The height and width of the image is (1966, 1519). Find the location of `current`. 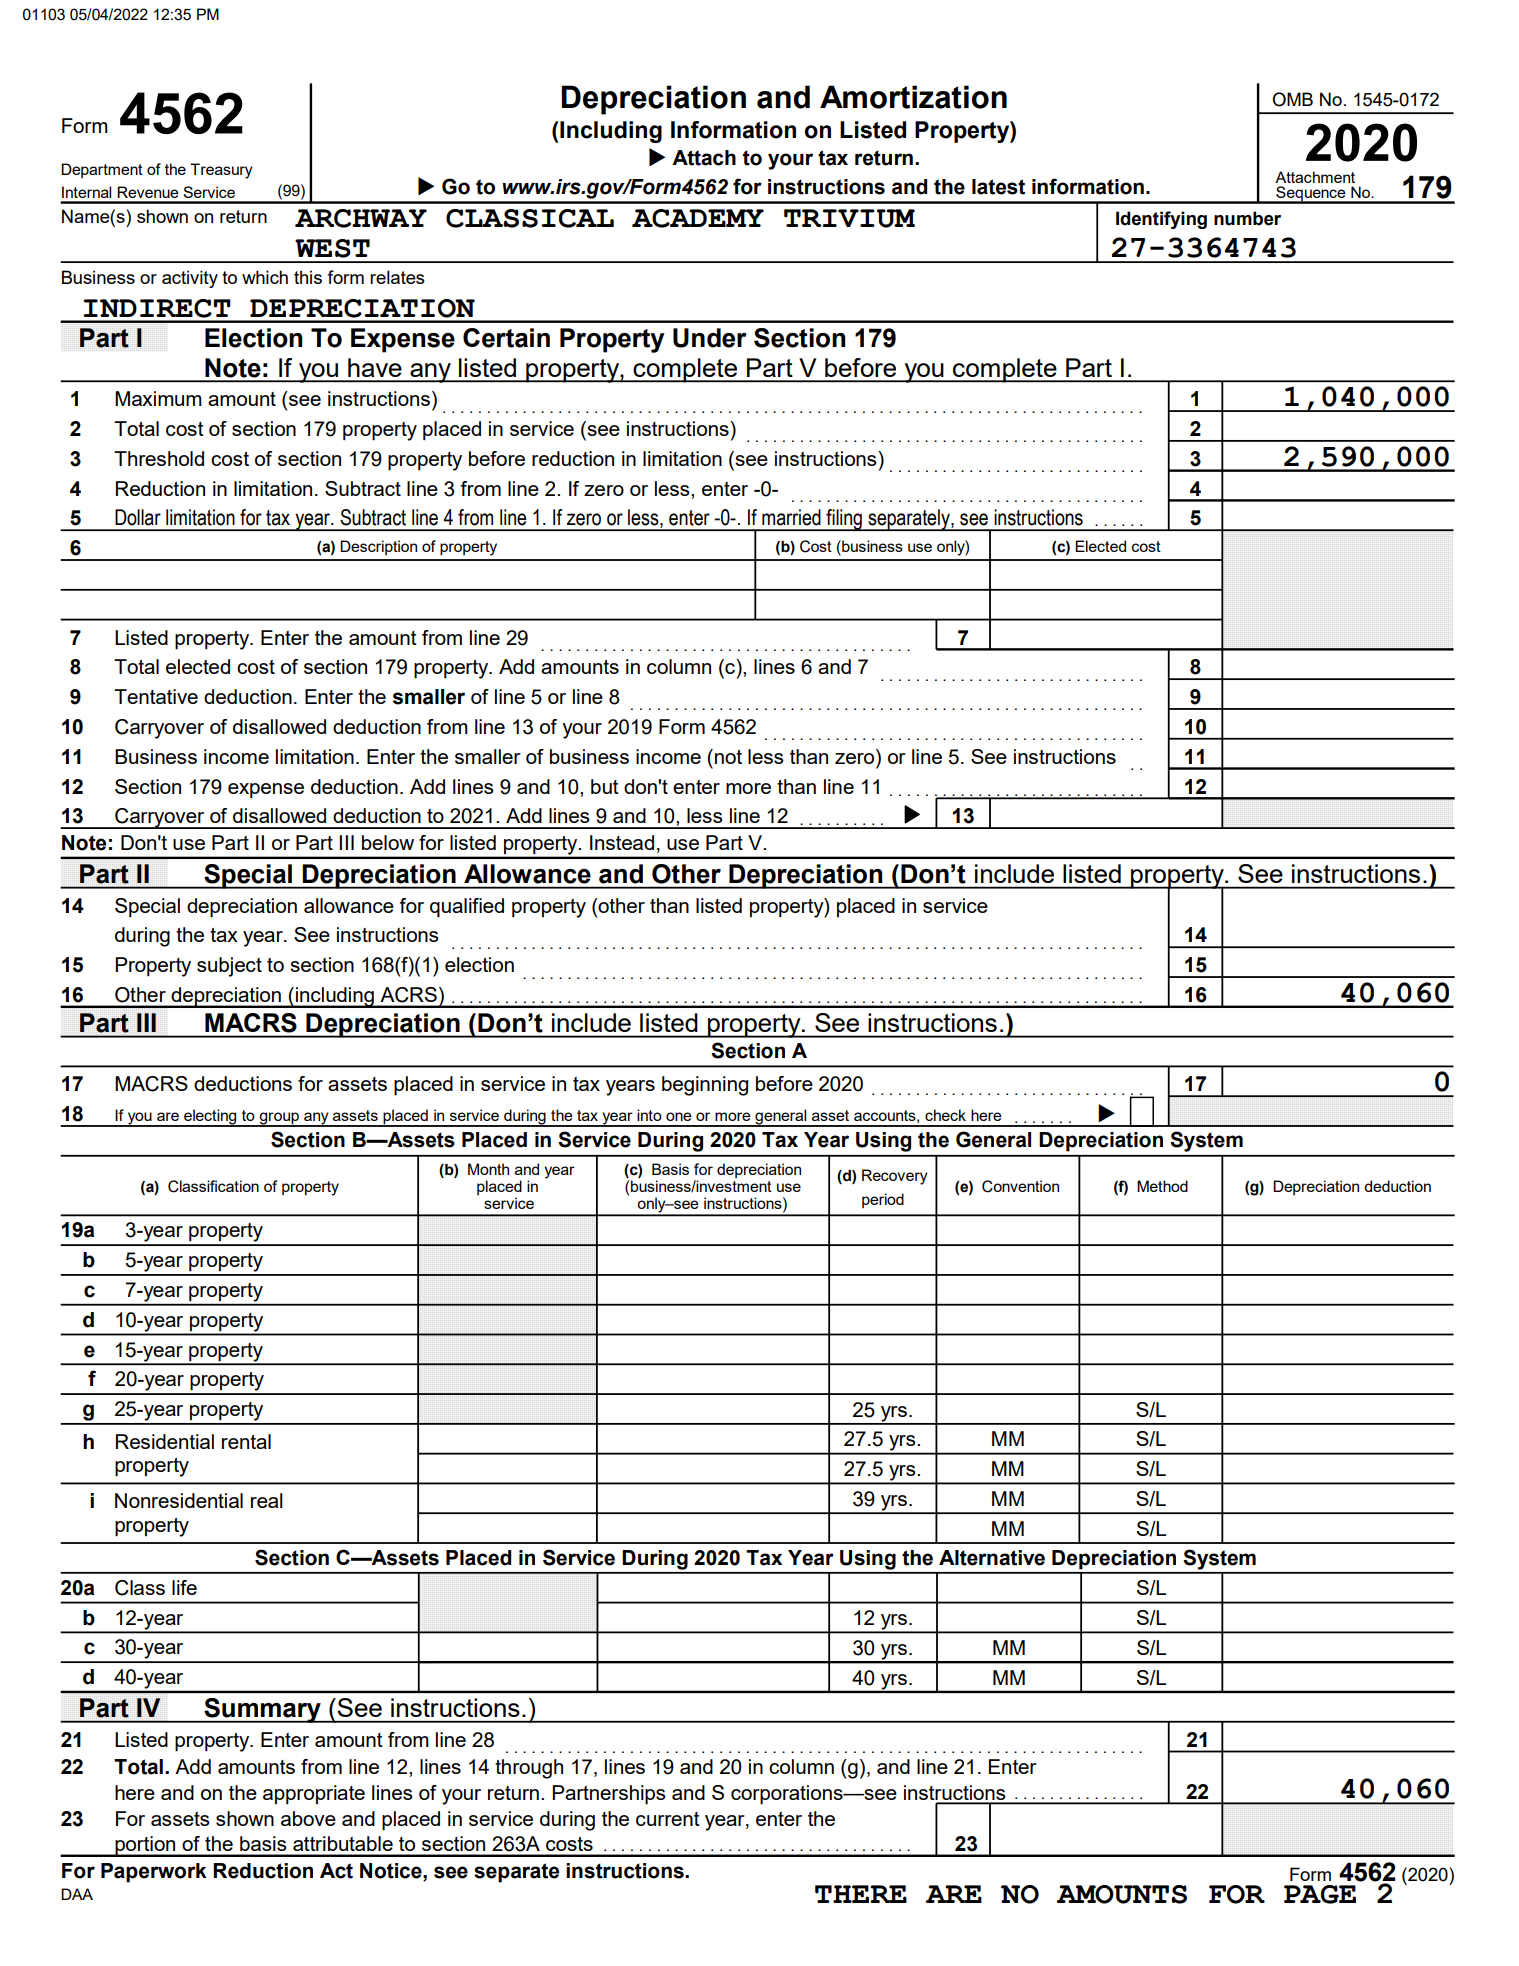

current is located at coordinates (668, 1819).
